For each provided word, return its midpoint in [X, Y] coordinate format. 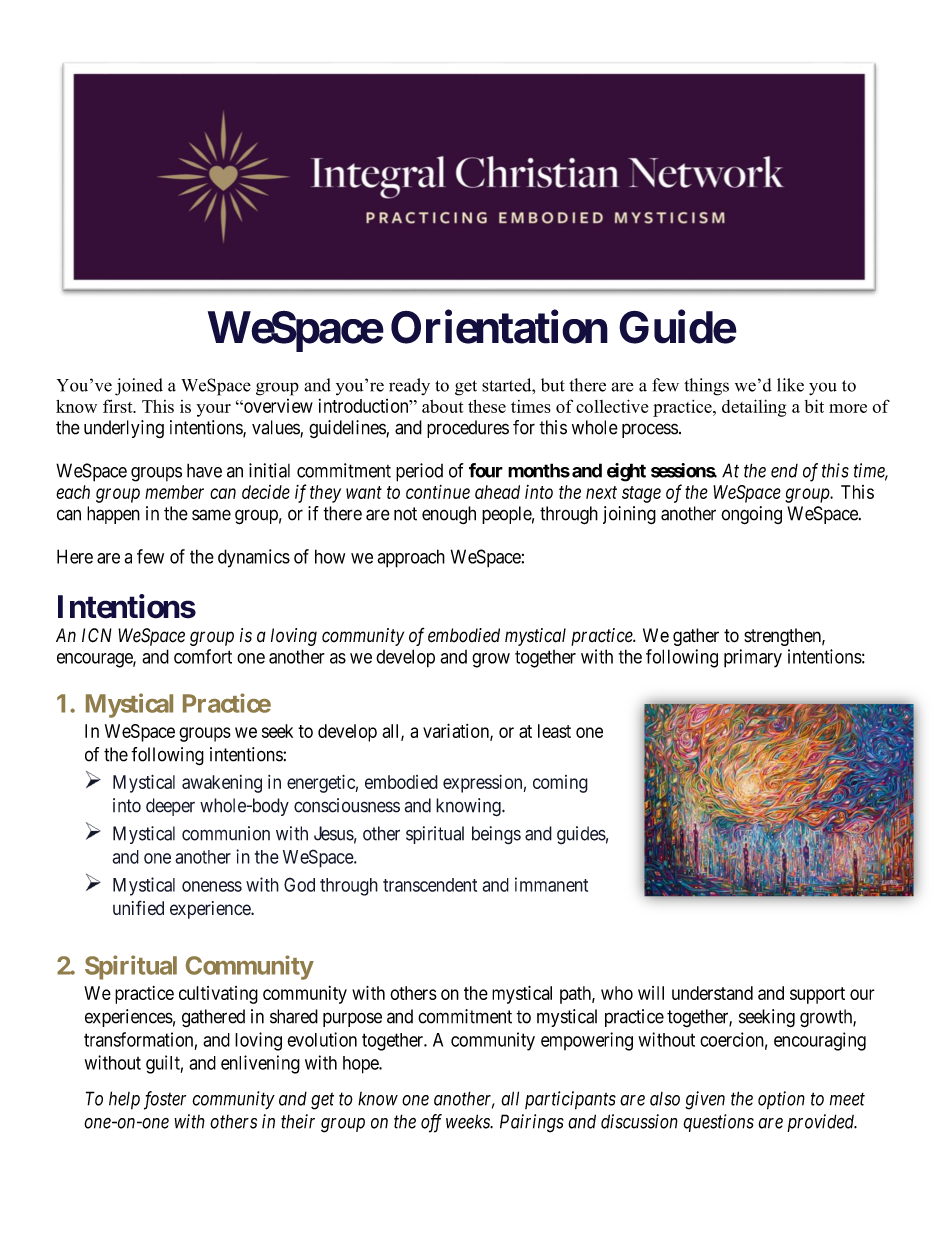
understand [712, 993]
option [781, 1100]
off [431, 1123]
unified [138, 907]
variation [457, 731]
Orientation [499, 327]
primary [753, 658]
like [790, 385]
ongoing [751, 515]
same [211, 515]
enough [449, 515]
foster [165, 1100]
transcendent [430, 885]
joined [139, 387]
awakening [222, 784]
